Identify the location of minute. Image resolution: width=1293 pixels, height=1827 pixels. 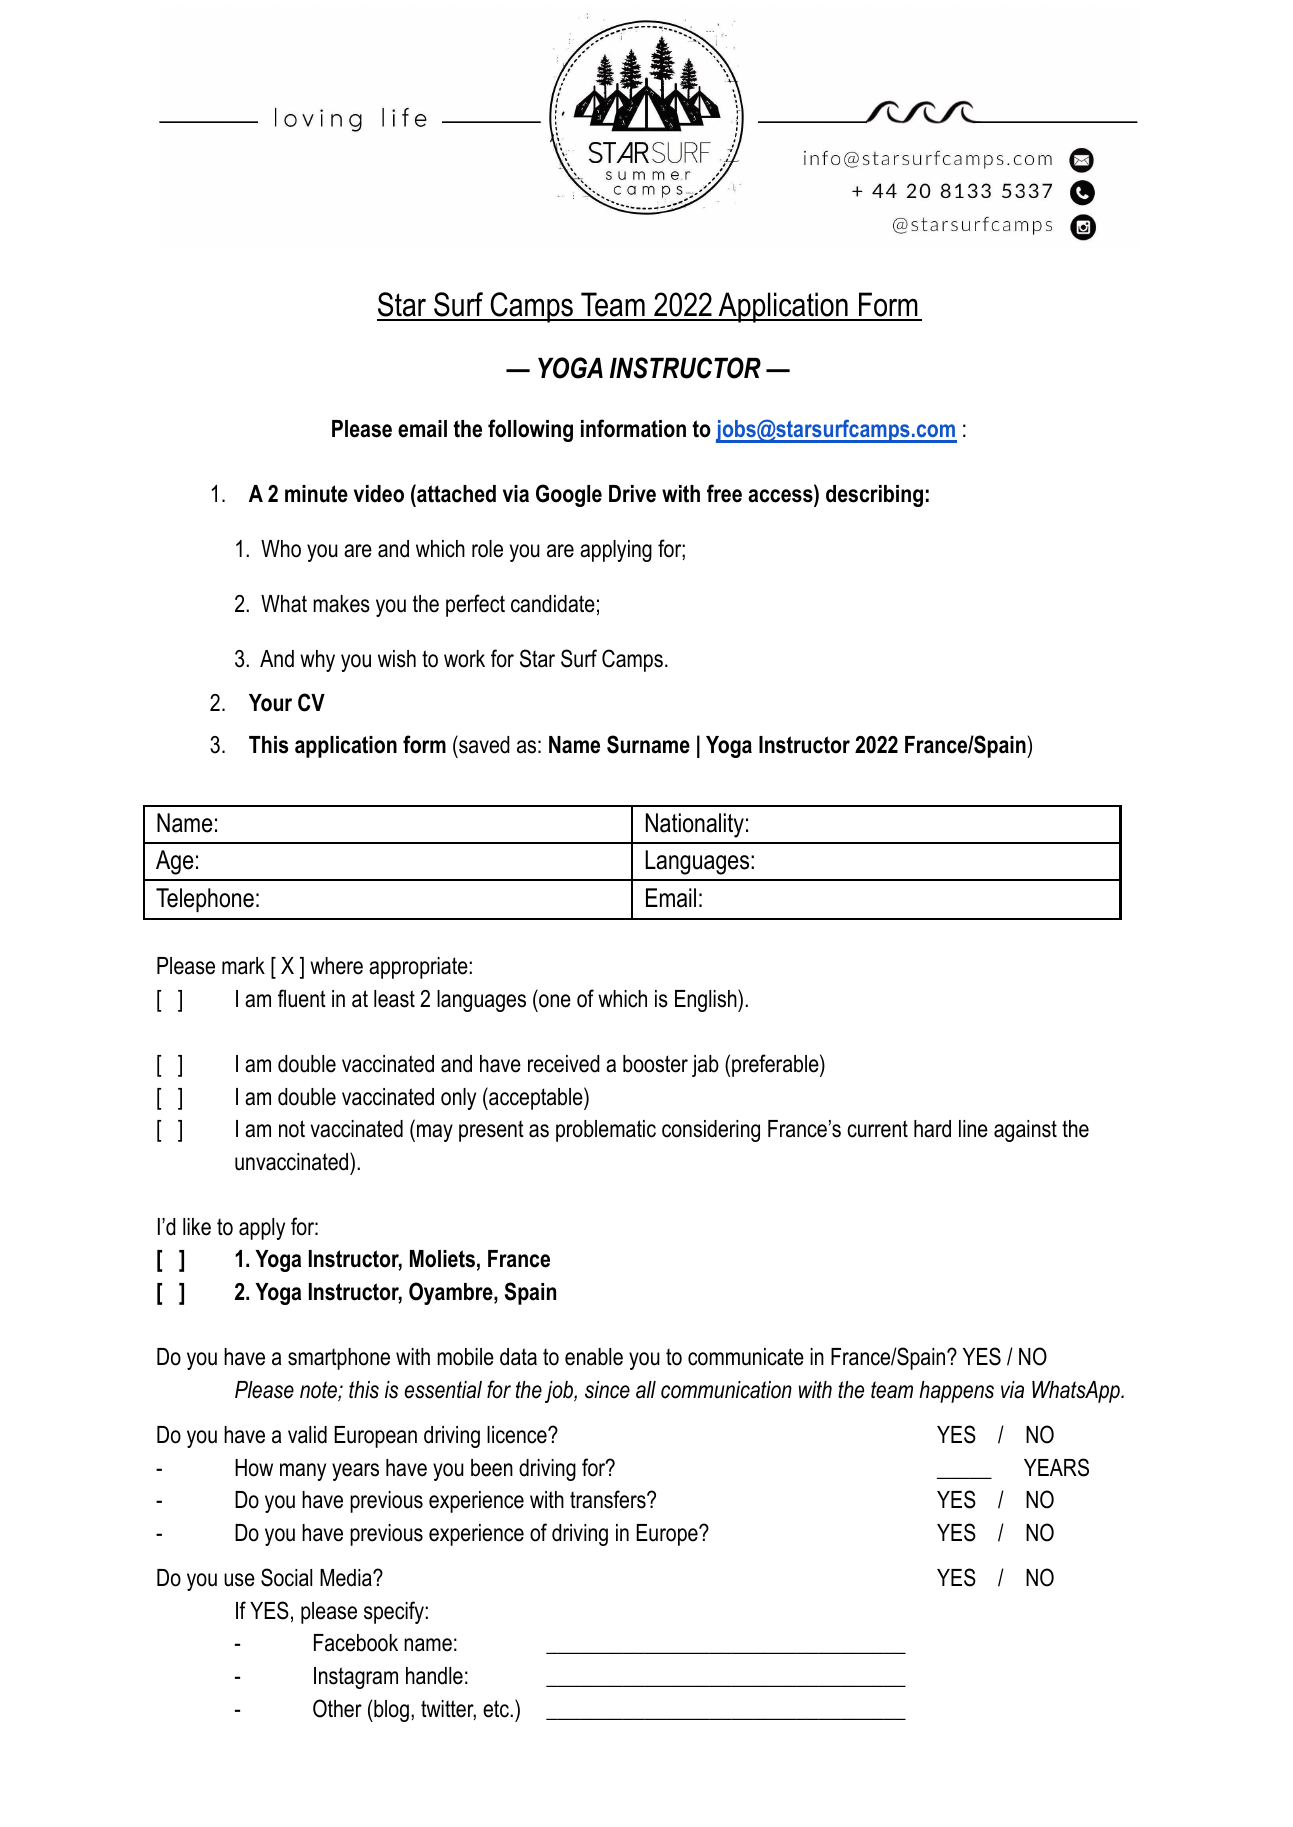
(316, 494).
